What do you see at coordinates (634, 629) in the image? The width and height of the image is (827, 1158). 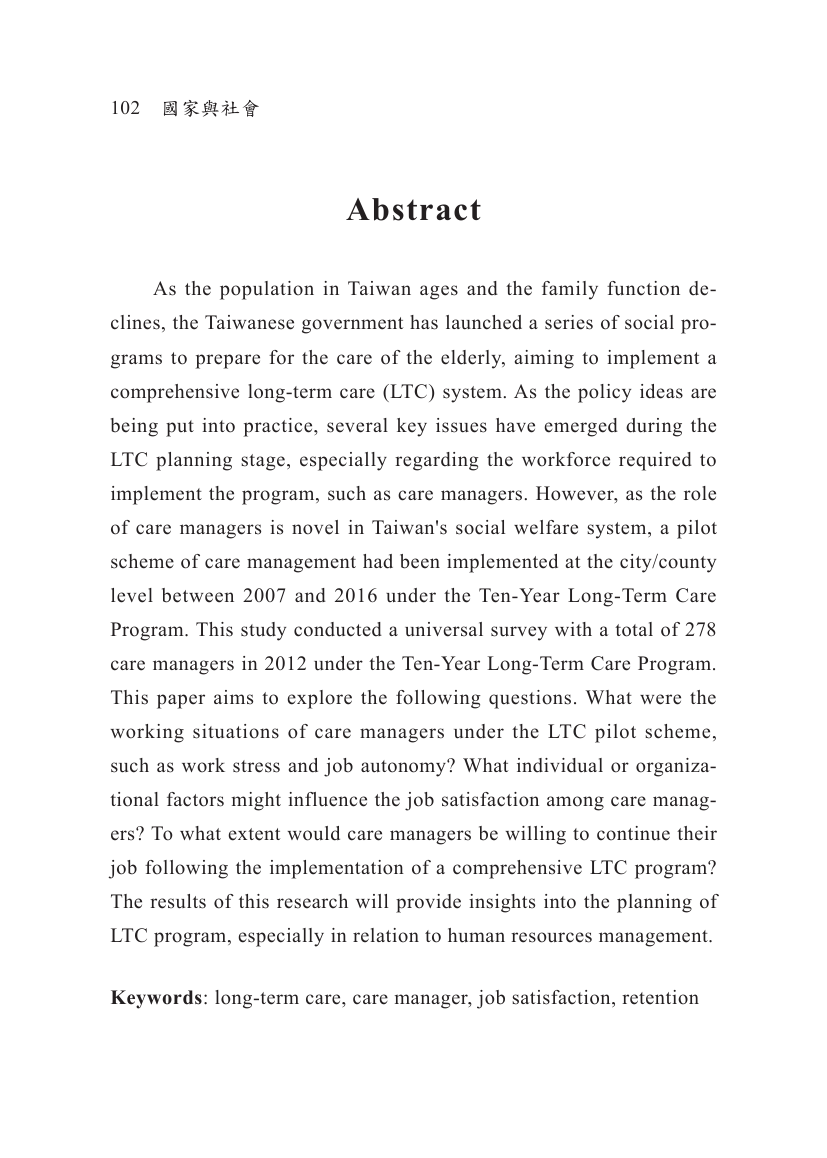 I see `total` at bounding box center [634, 629].
